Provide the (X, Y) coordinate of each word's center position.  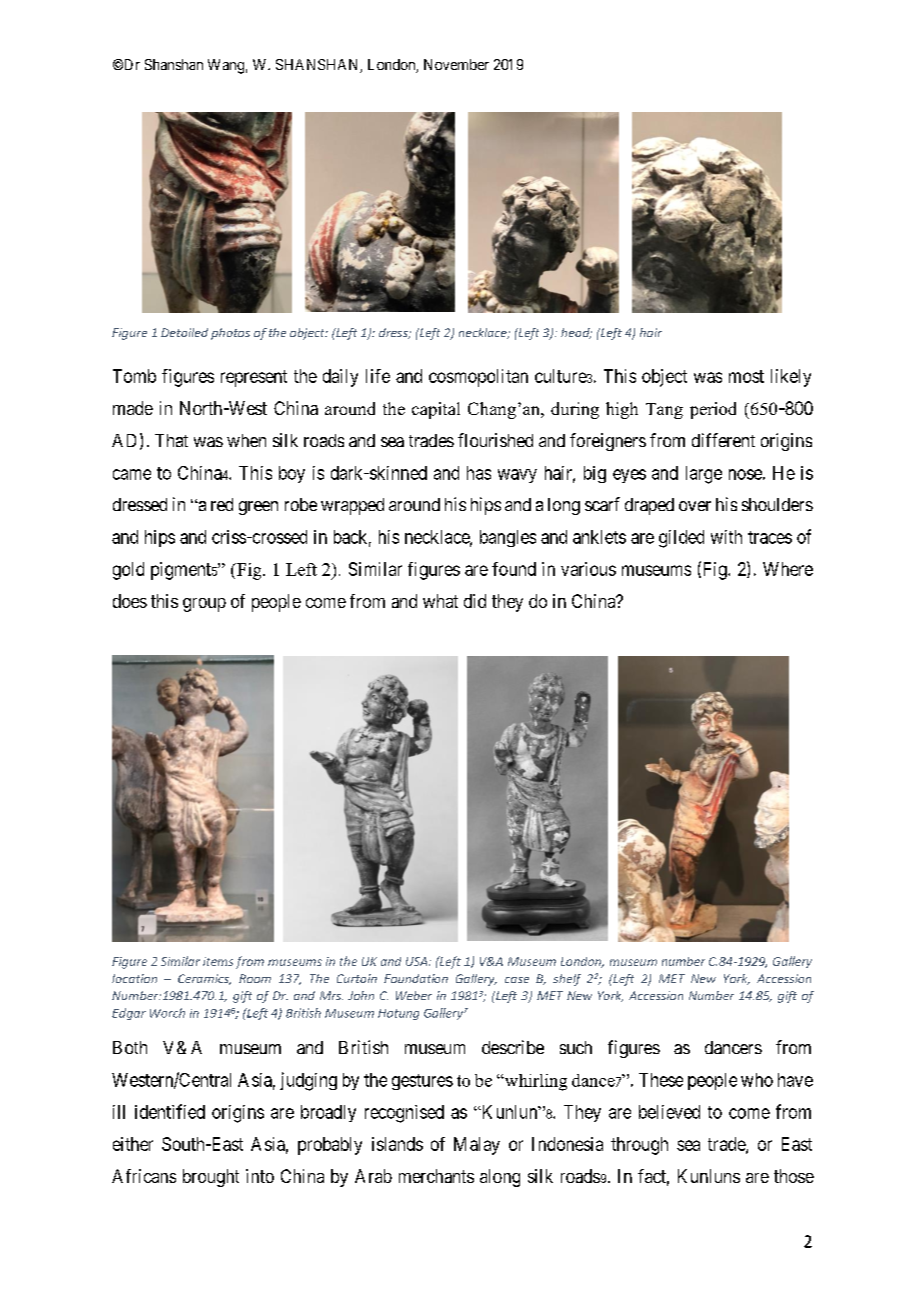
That (171, 440)
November (456, 64)
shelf (567, 980)
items (218, 961)
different (723, 440)
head (576, 333)
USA (418, 961)
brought (211, 1178)
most (746, 376)
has (479, 473)
